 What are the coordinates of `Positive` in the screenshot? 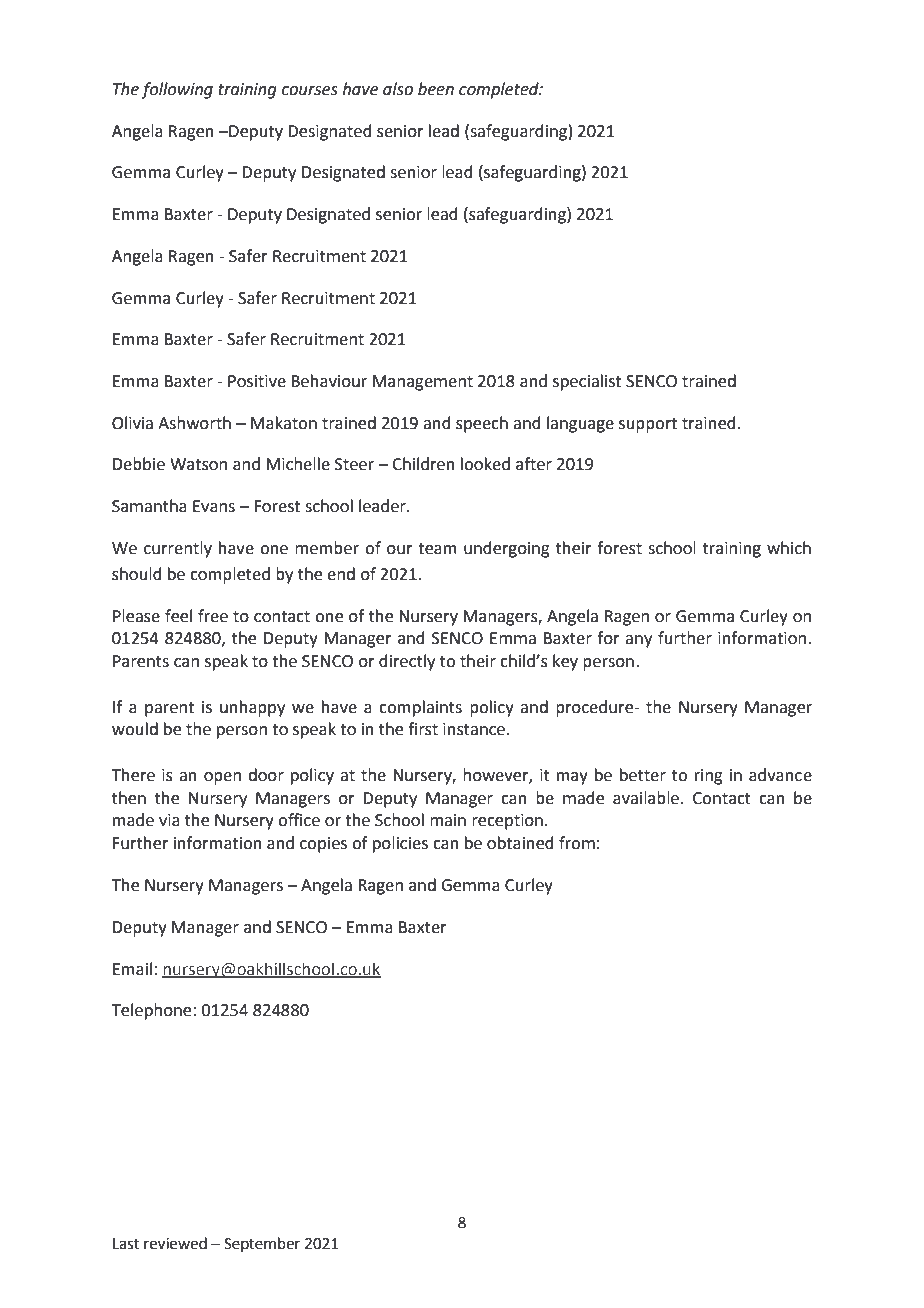 It's located at (257, 381).
